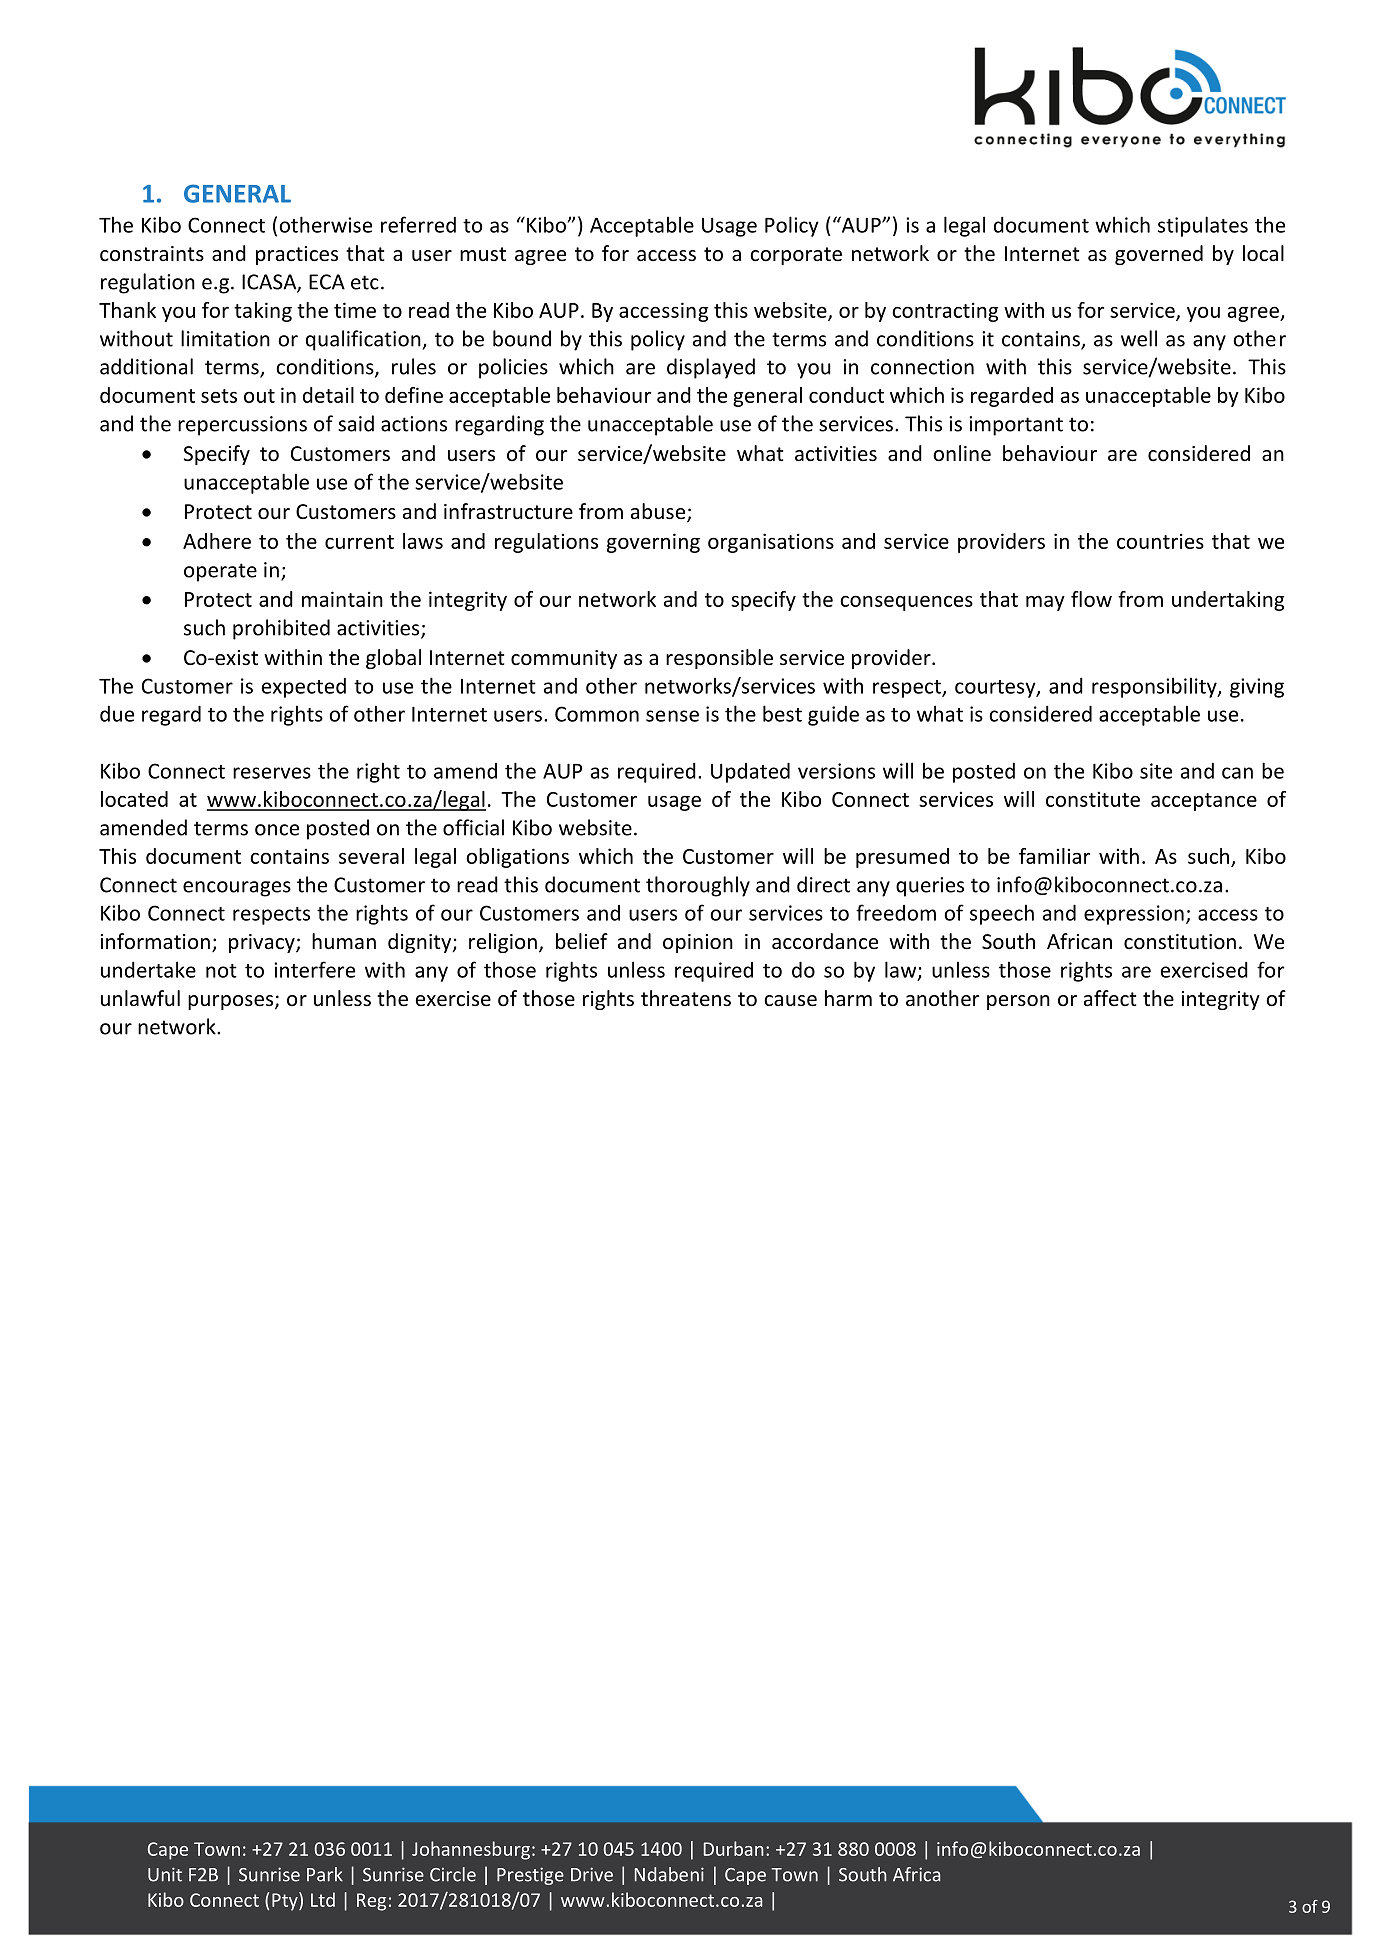 The height and width of the image is (1960, 1385). I want to click on purposes, so click(232, 1002).
